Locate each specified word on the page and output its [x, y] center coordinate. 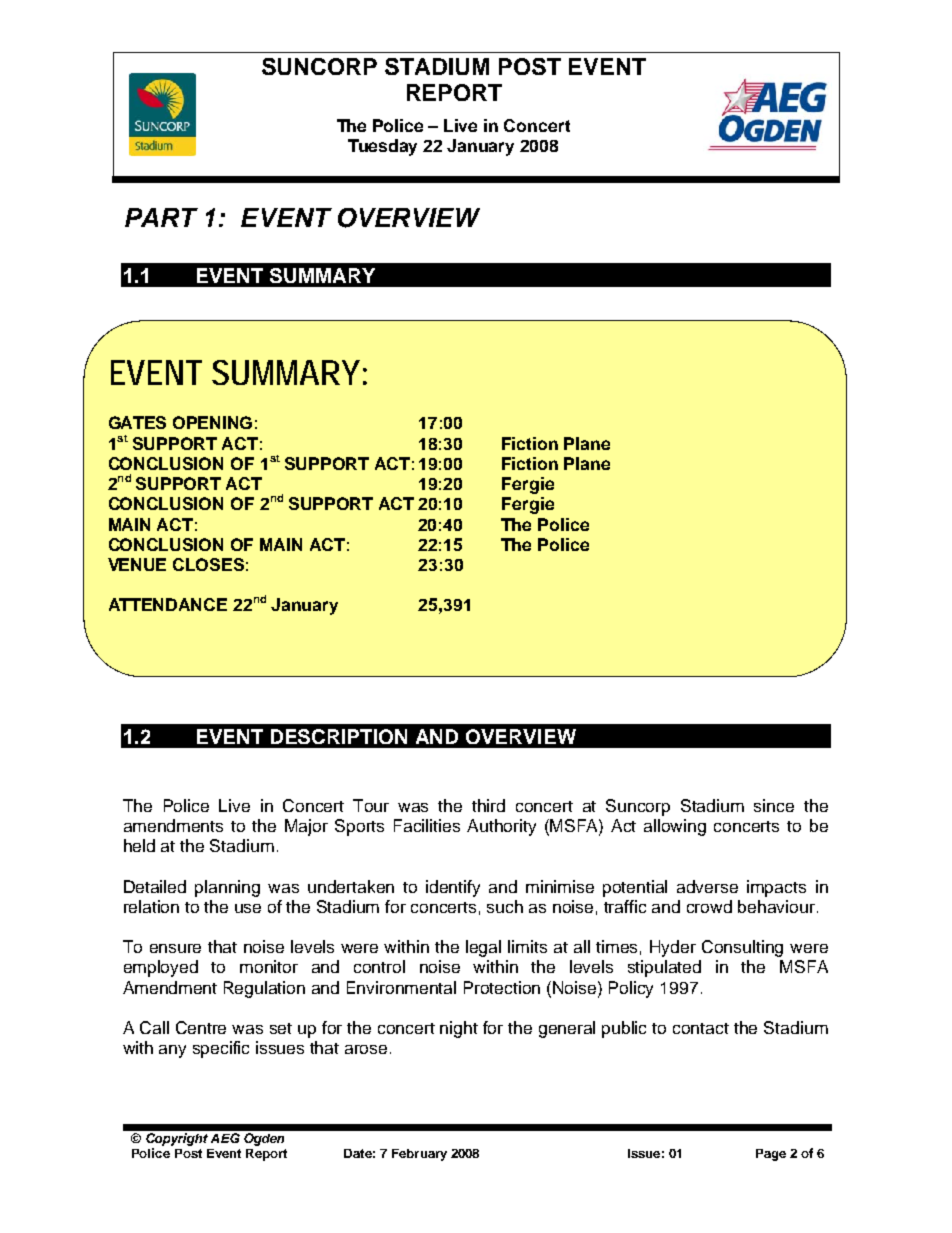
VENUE [137, 564]
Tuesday [382, 147]
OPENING [212, 422]
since [774, 805]
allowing [675, 827]
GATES [137, 422]
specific [221, 1049]
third [488, 805]
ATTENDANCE [168, 604]
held [139, 845]
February [419, 1155]
